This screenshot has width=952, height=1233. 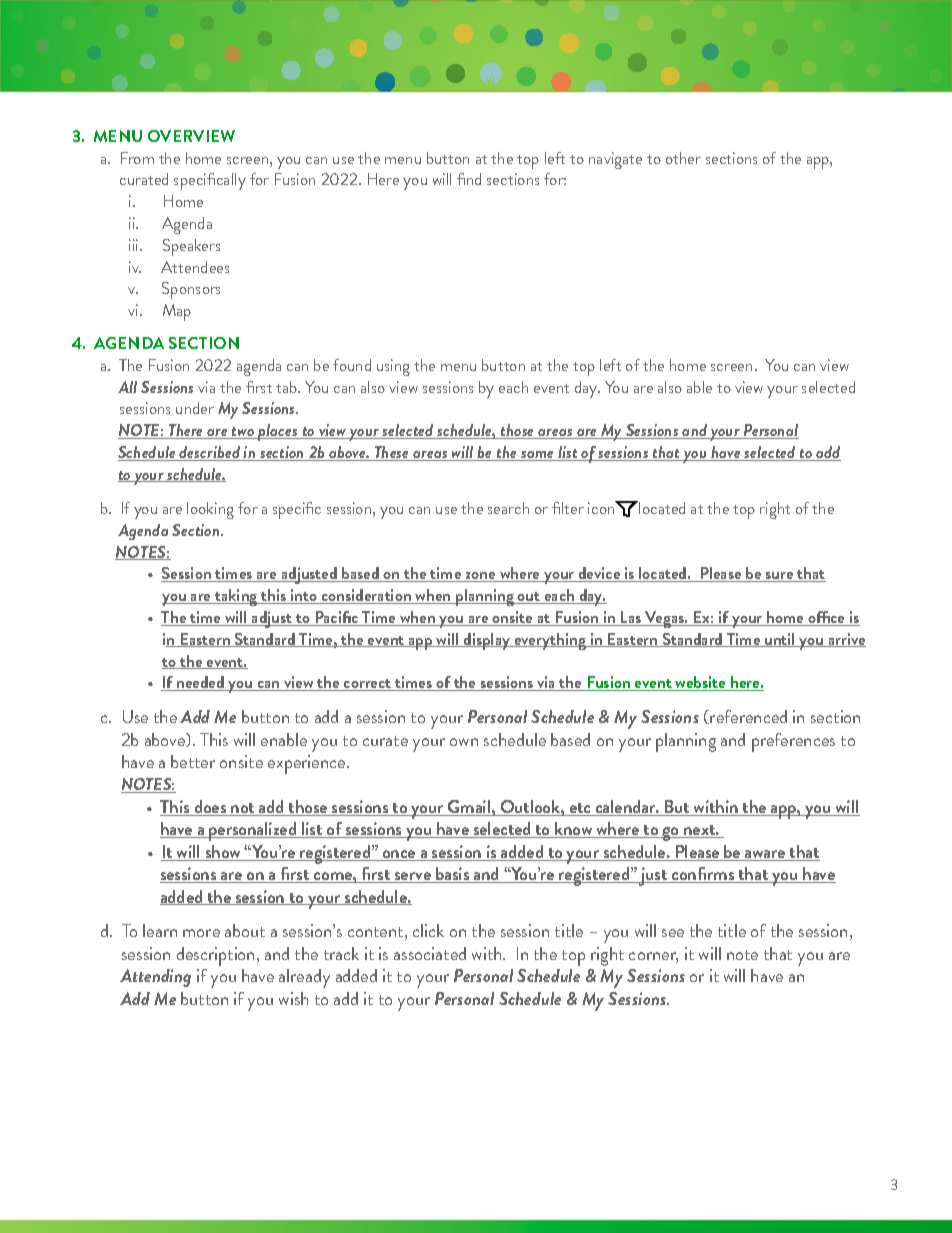 What do you see at coordinates (653, 957) in the screenshot?
I see `corner` at bounding box center [653, 957].
